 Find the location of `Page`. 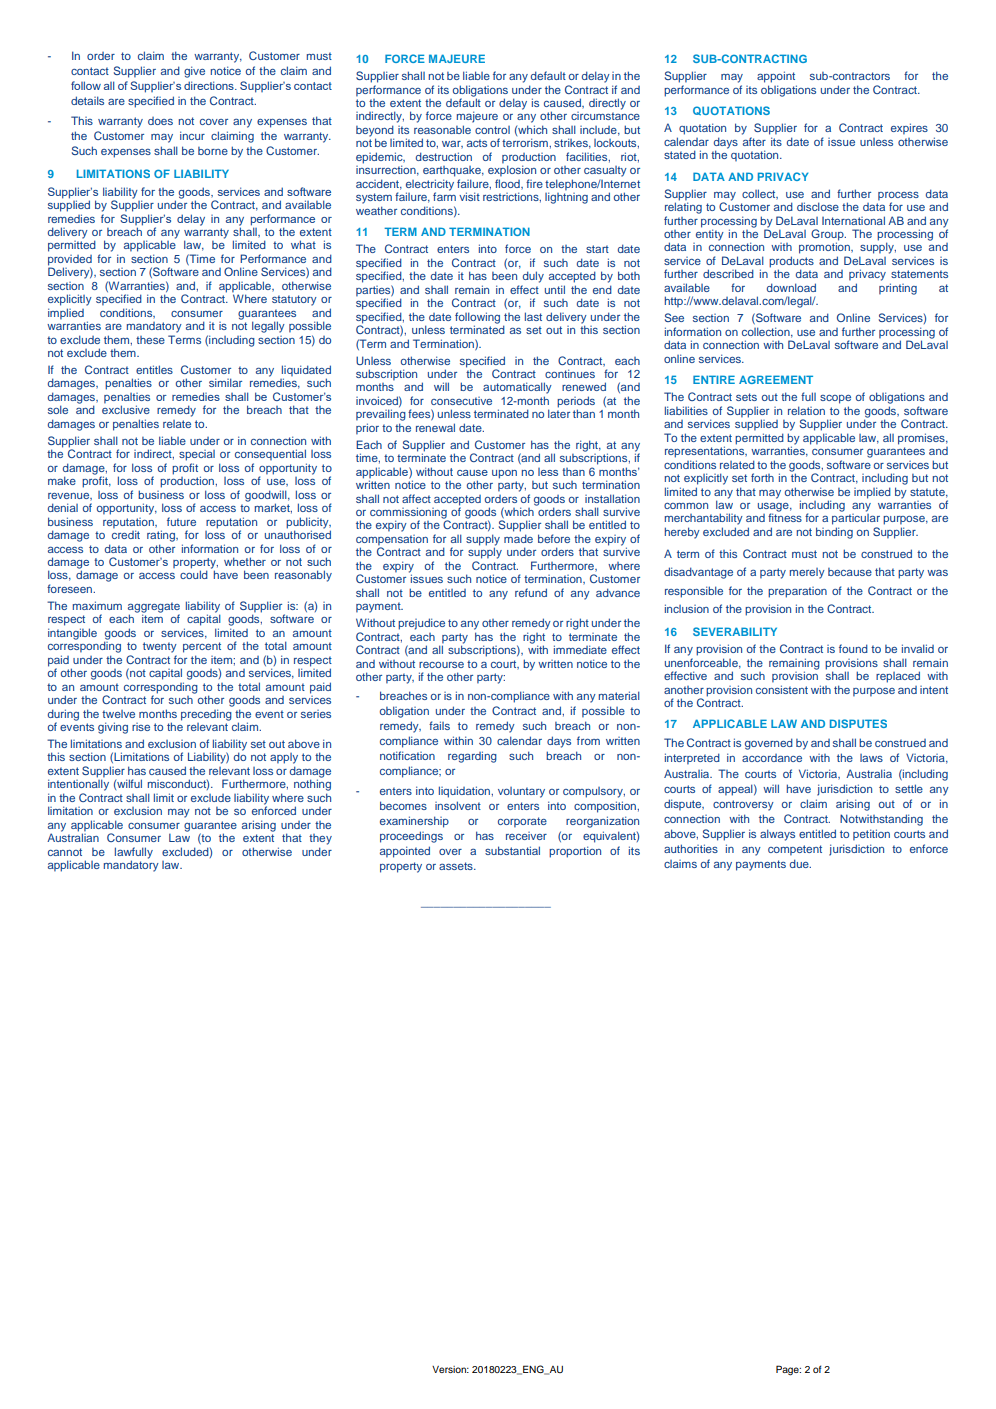

Page is located at coordinates (788, 1370).
